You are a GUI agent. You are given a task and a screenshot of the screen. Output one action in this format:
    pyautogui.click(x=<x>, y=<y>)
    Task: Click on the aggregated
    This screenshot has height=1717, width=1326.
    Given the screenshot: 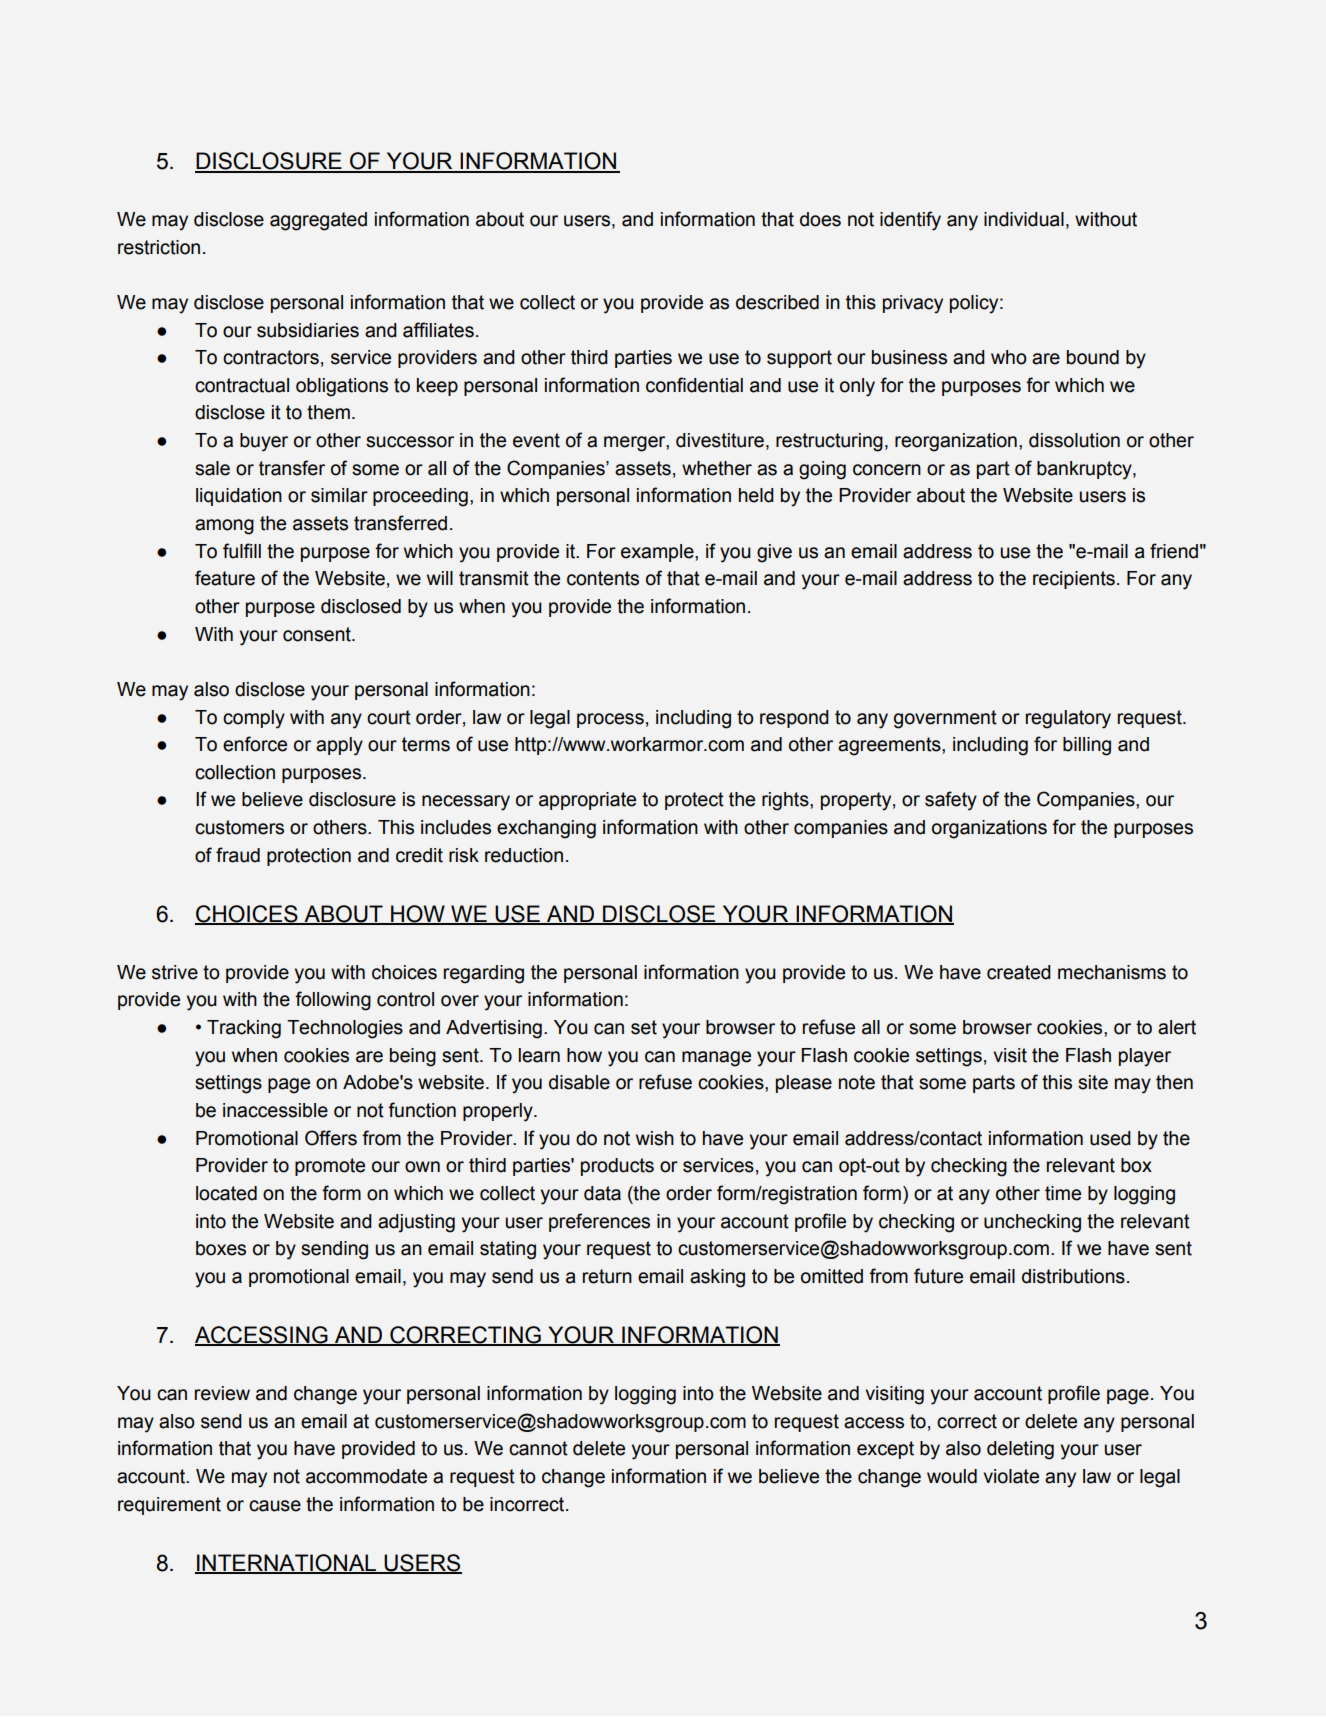 What is the action you would take?
    pyautogui.click(x=318, y=221)
